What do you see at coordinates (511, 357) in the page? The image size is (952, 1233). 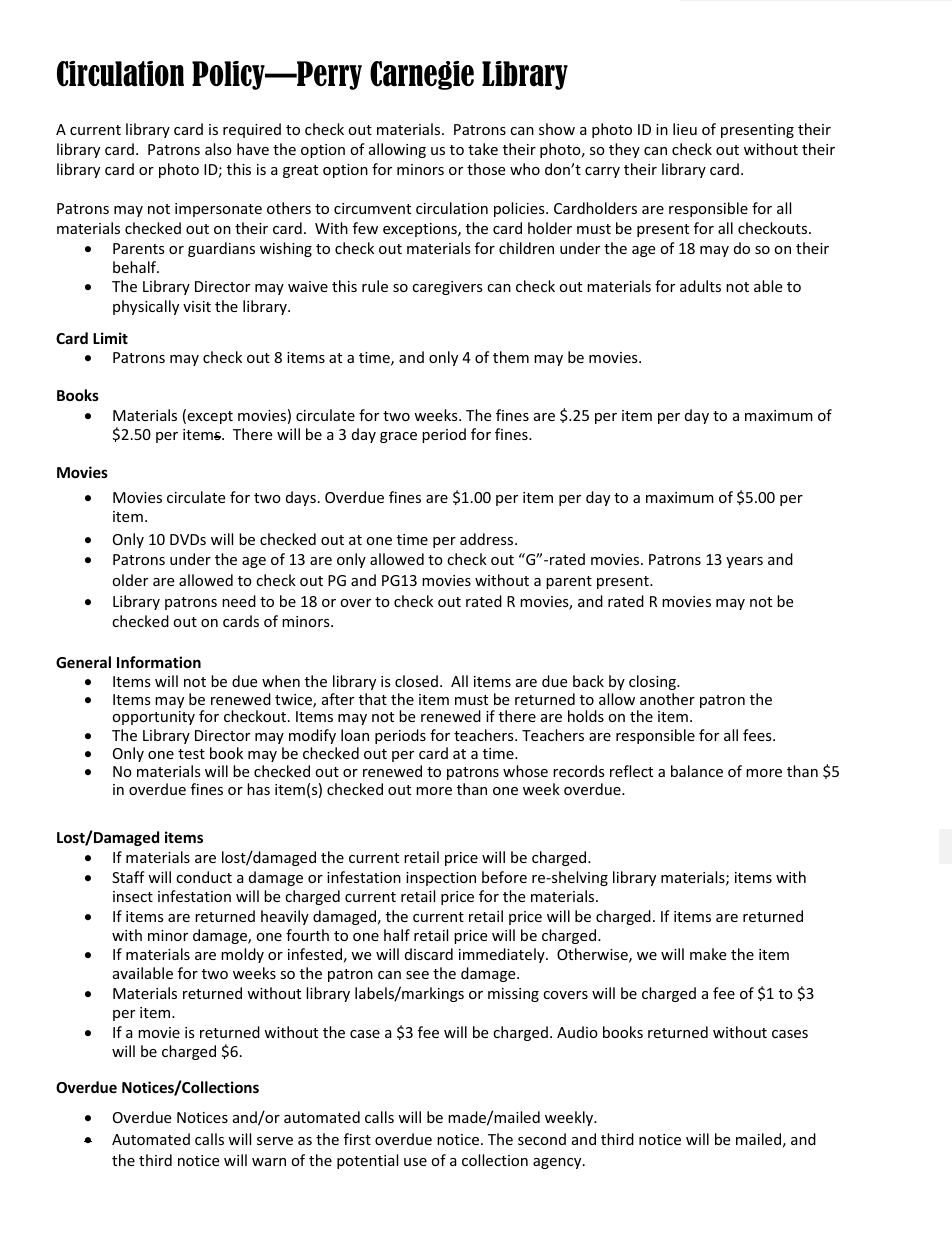 I see `them` at bounding box center [511, 357].
